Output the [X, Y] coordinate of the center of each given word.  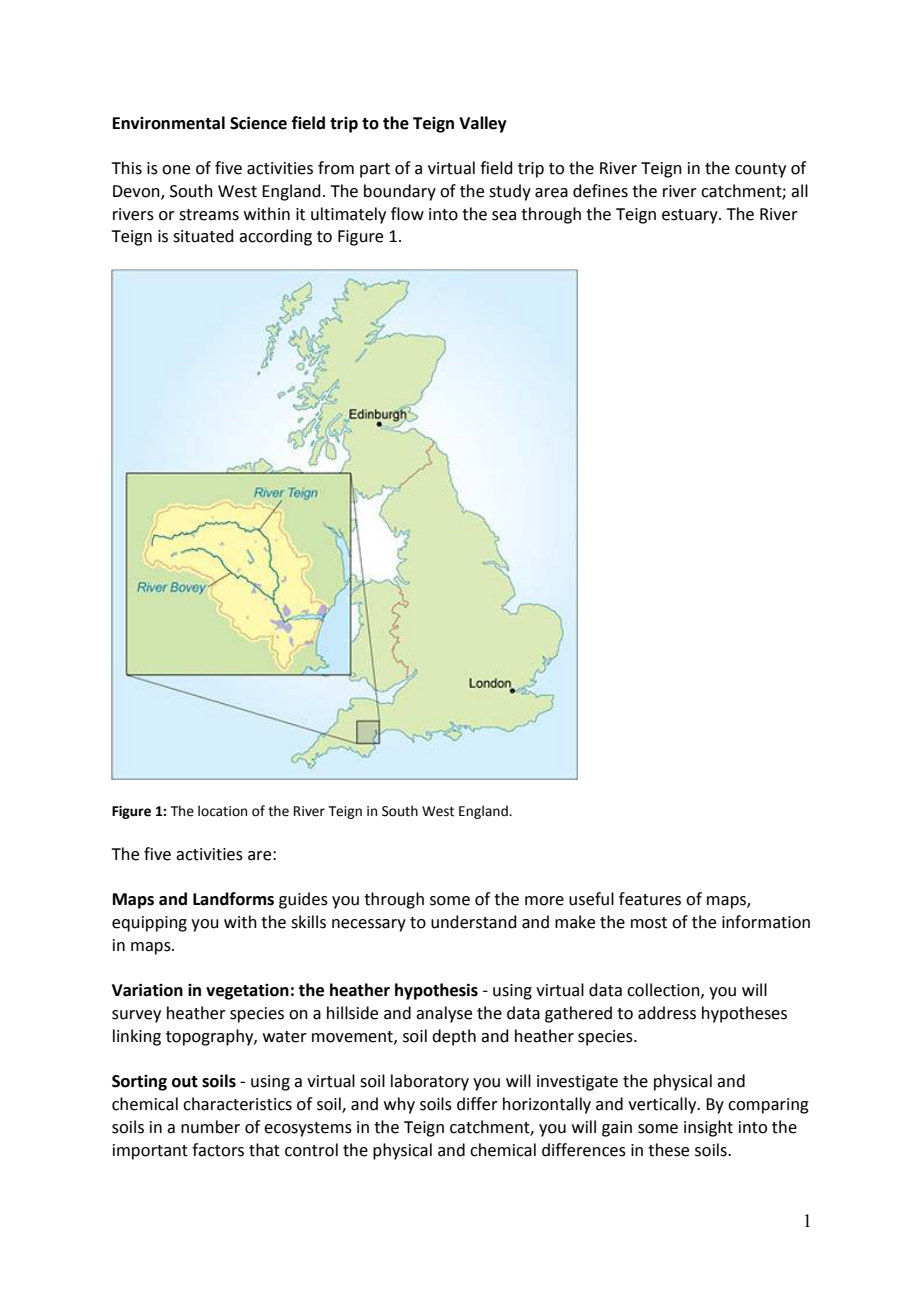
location [222, 811]
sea [504, 216]
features [650, 899]
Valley [483, 124]
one [176, 170]
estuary [691, 216]
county [760, 170]
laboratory [430, 1082]
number [210, 1127]
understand [474, 922]
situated [203, 236]
